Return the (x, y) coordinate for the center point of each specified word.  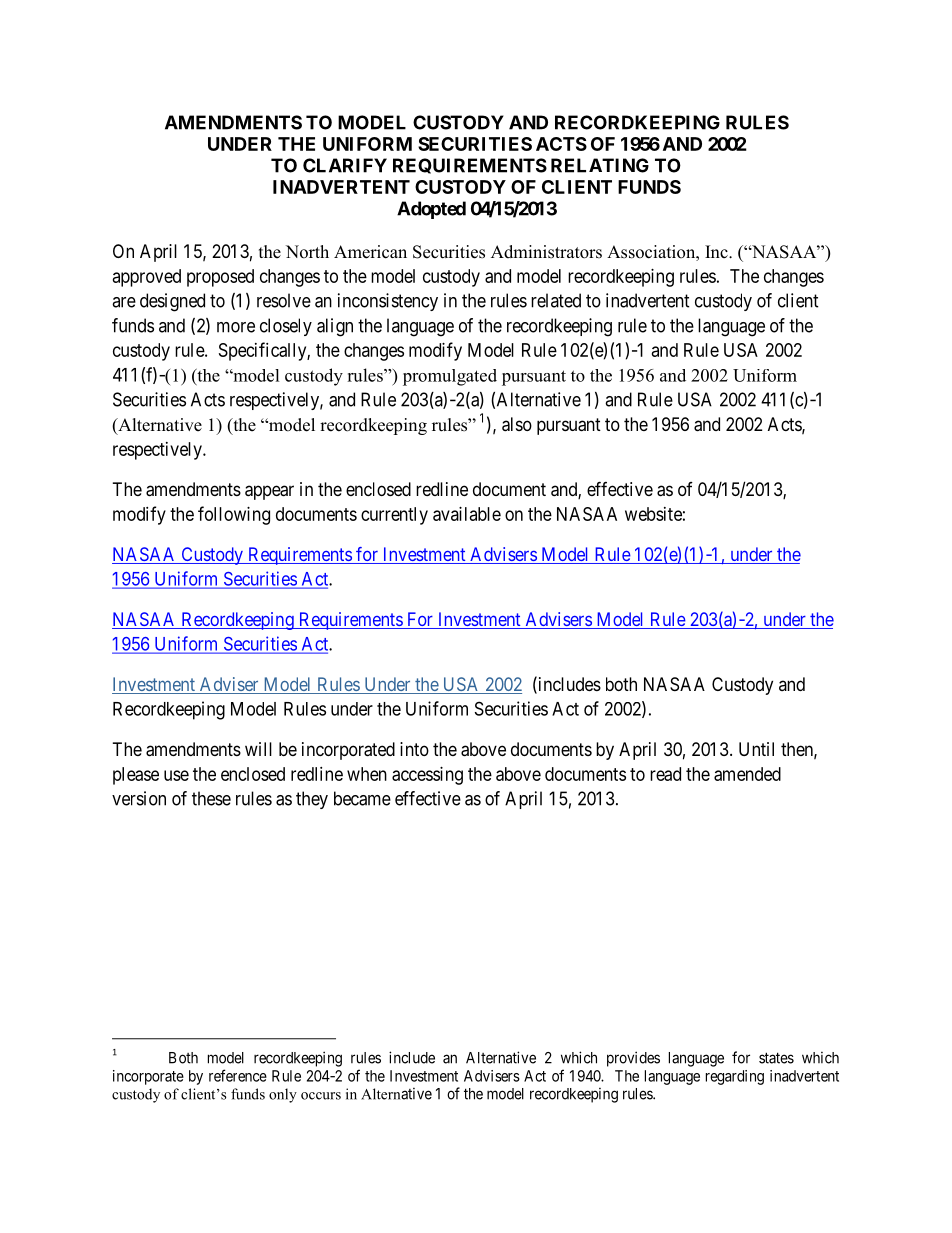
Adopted (431, 210)
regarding (735, 1077)
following (234, 515)
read (665, 774)
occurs (321, 1096)
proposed (220, 278)
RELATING (600, 165)
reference (238, 1075)
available (467, 514)
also (517, 424)
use (176, 775)
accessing (427, 776)
